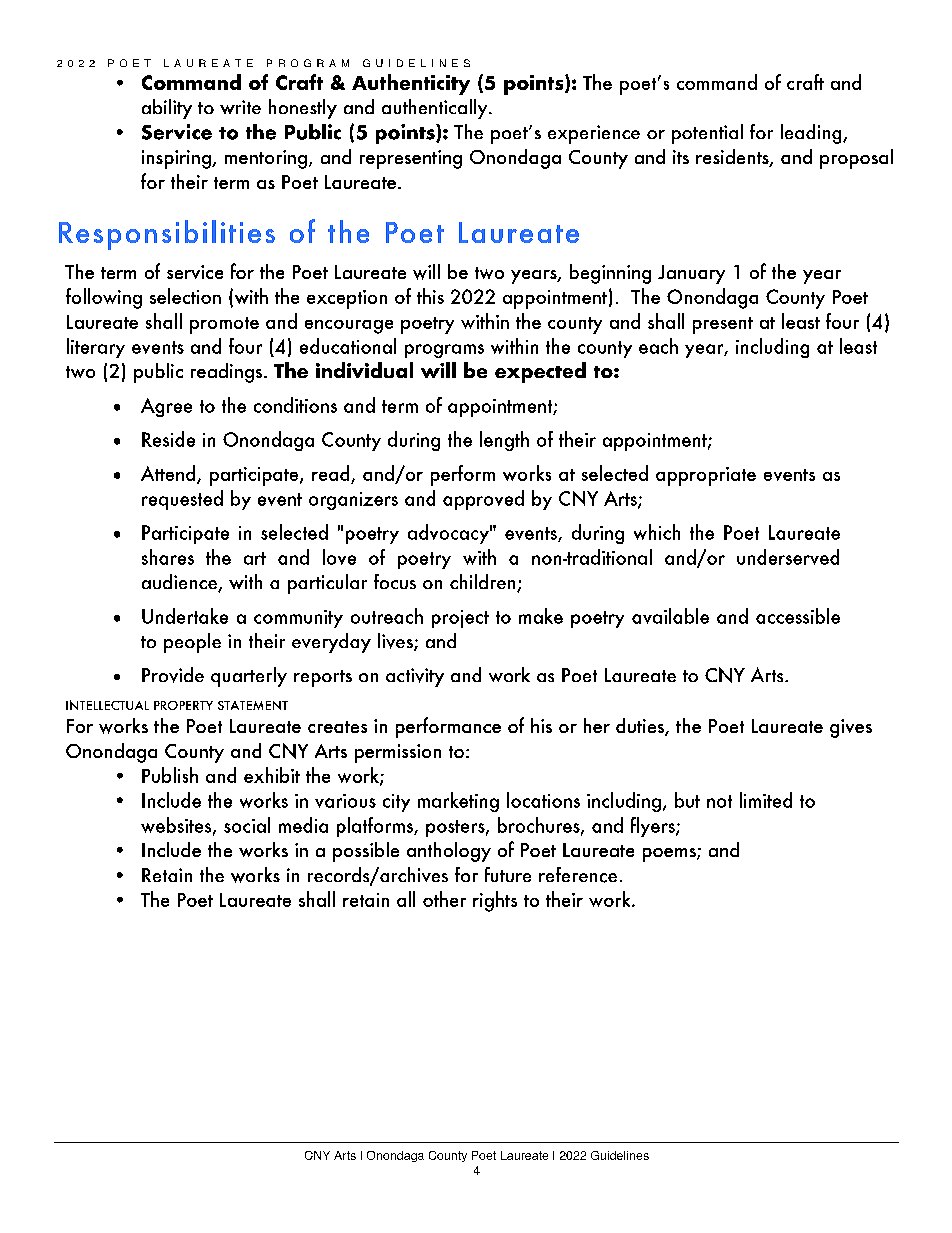 This screenshot has width=952, height=1233. I want to click on Undertake, so click(185, 616).
